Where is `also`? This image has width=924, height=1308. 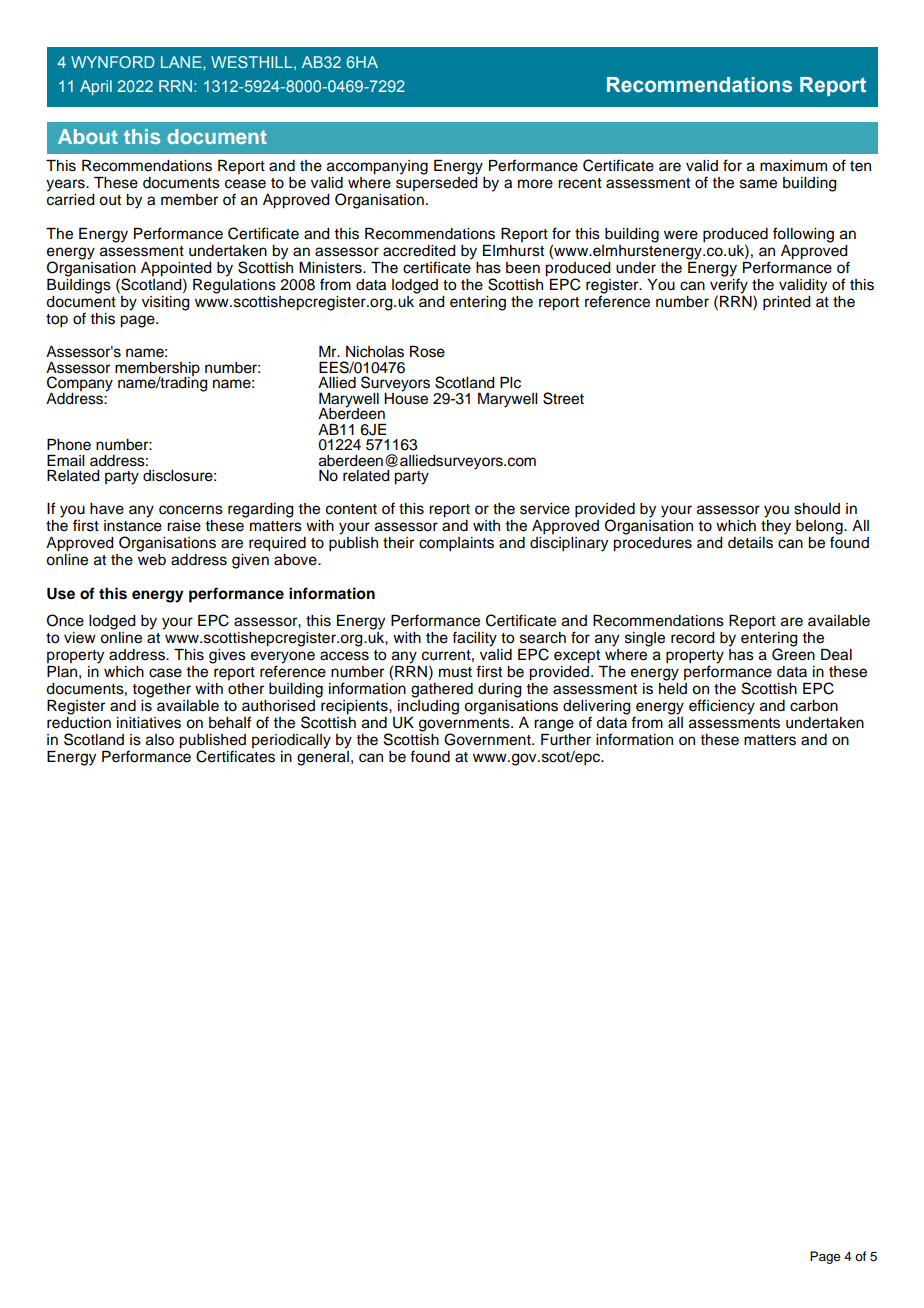 also is located at coordinates (160, 740).
